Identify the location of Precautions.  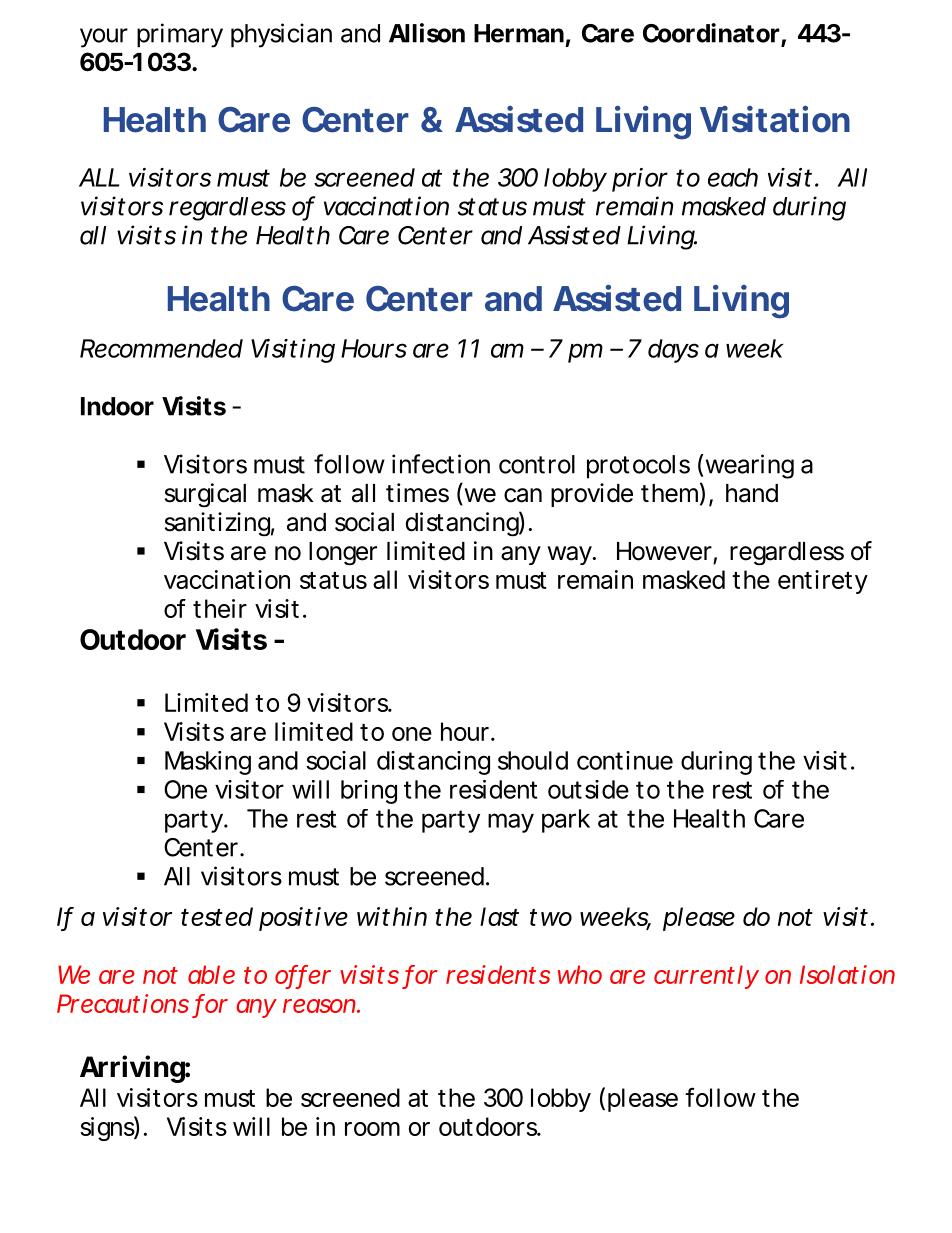
(123, 1003).
